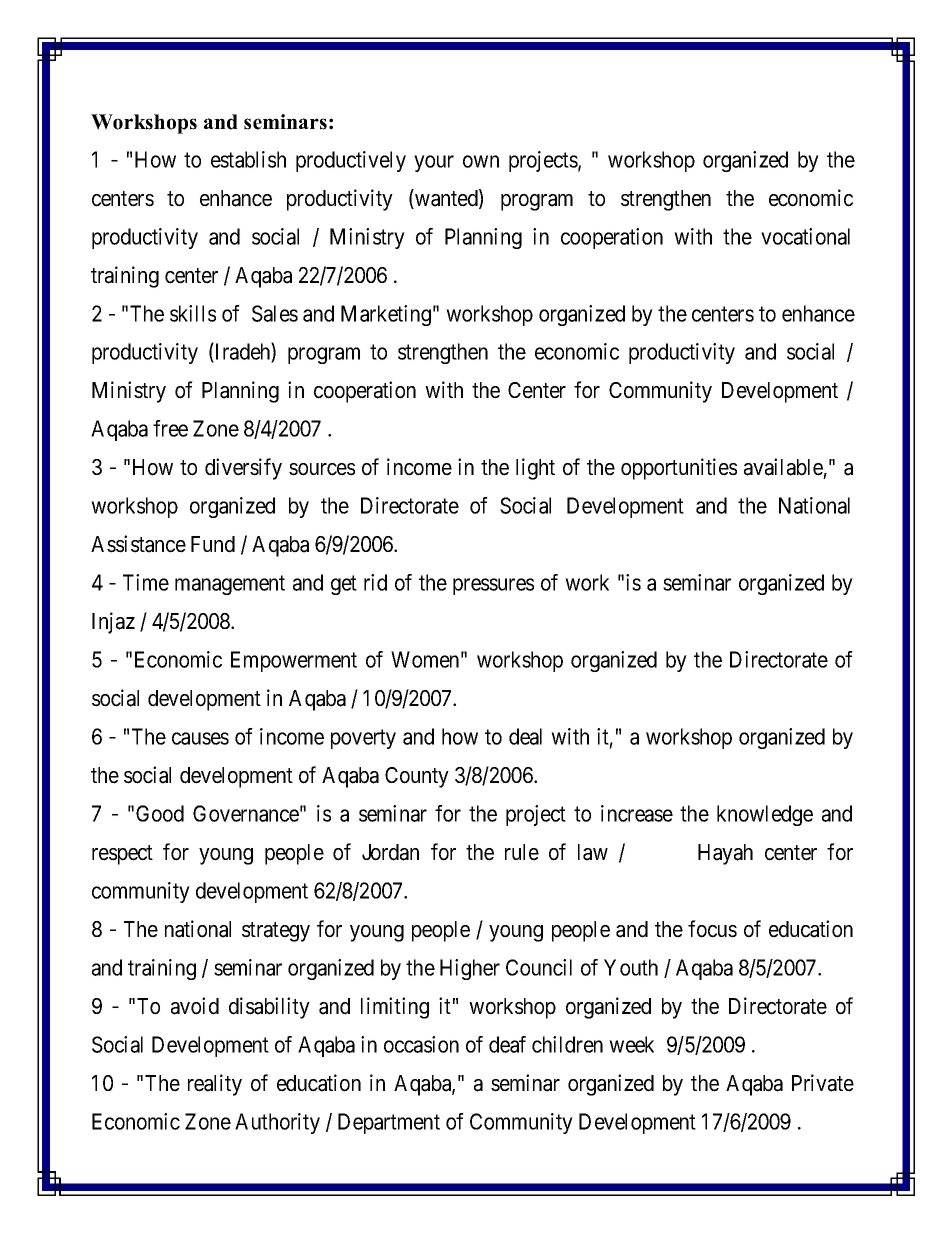 The image size is (952, 1233). What do you see at coordinates (823, 1083) in the screenshot?
I see `Private` at bounding box center [823, 1083].
